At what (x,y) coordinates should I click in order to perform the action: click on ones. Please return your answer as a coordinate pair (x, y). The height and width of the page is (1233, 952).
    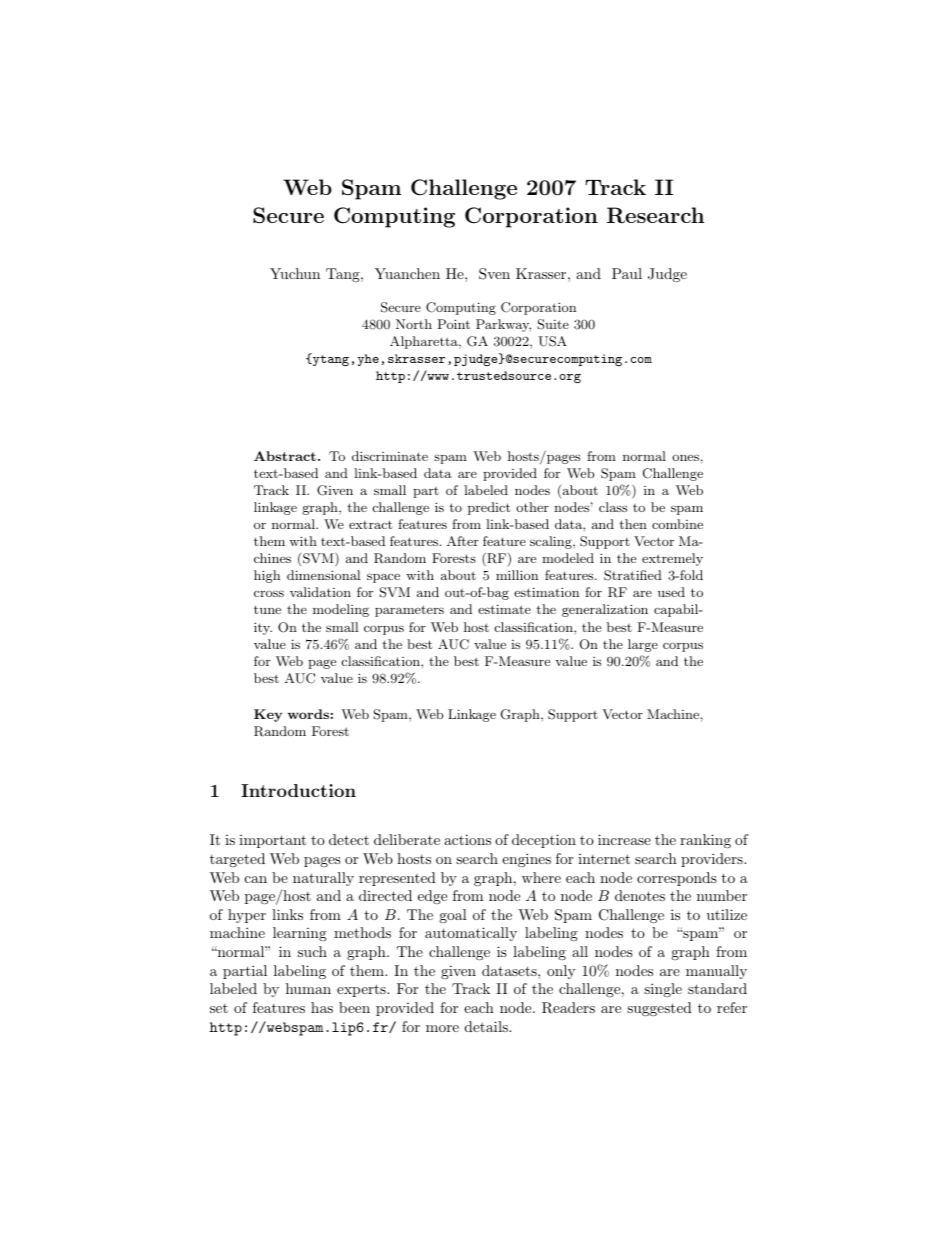
    Looking at the image, I should click on (685, 457).
